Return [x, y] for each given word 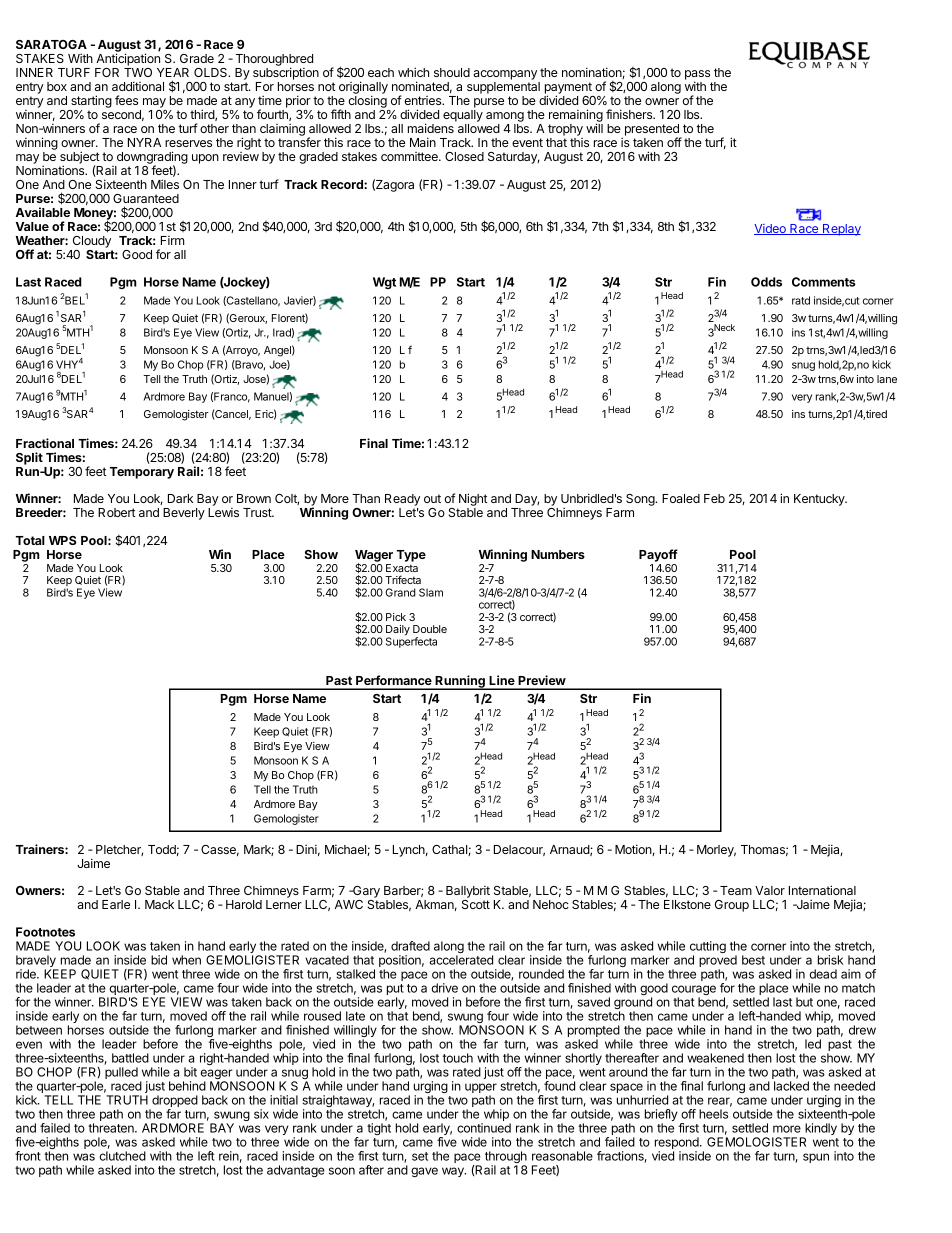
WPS [63, 540]
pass [697, 76]
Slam [431, 592]
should [452, 72]
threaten [112, 1128]
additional [138, 86]
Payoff [658, 555]
